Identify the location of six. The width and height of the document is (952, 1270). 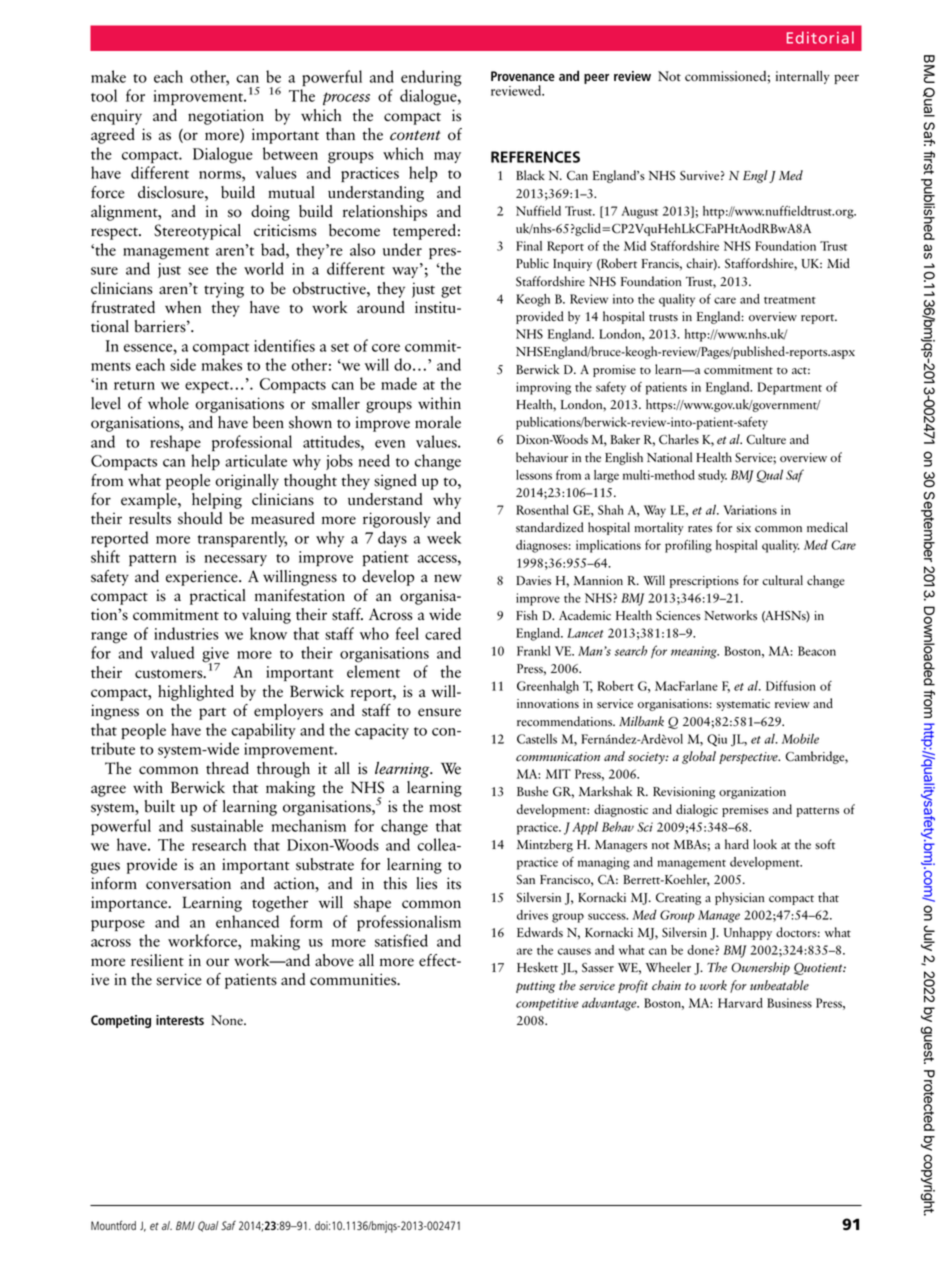
(744, 528).
